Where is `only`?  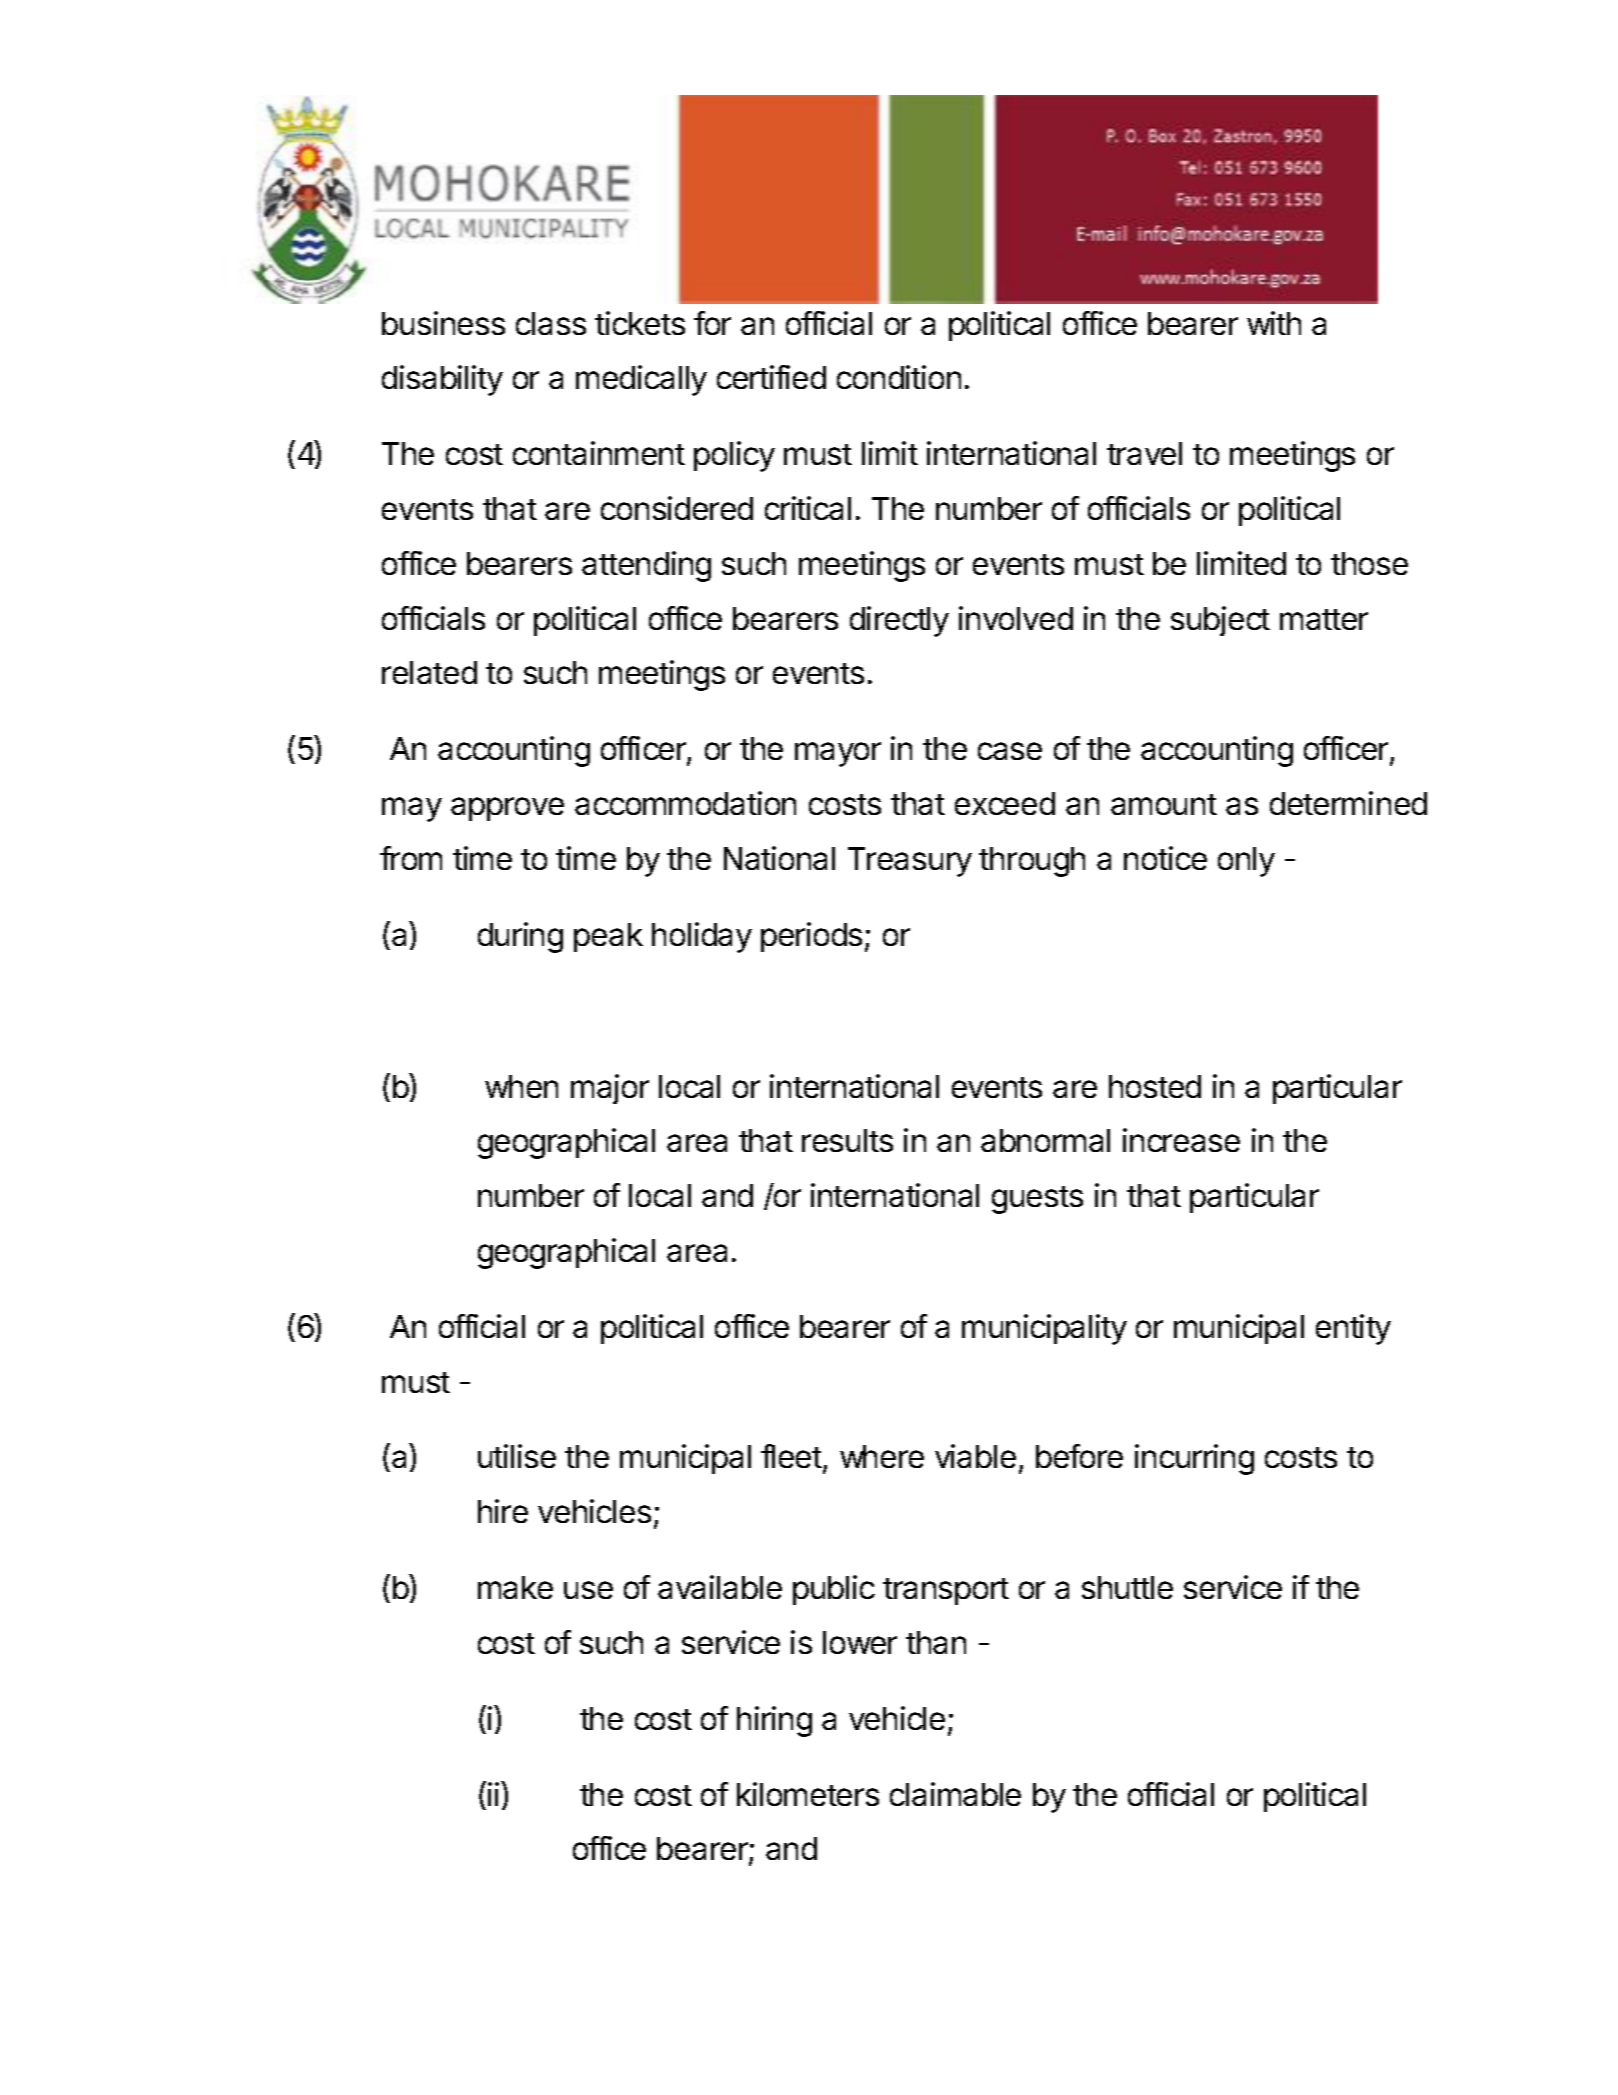
only is located at coordinates (1246, 862).
